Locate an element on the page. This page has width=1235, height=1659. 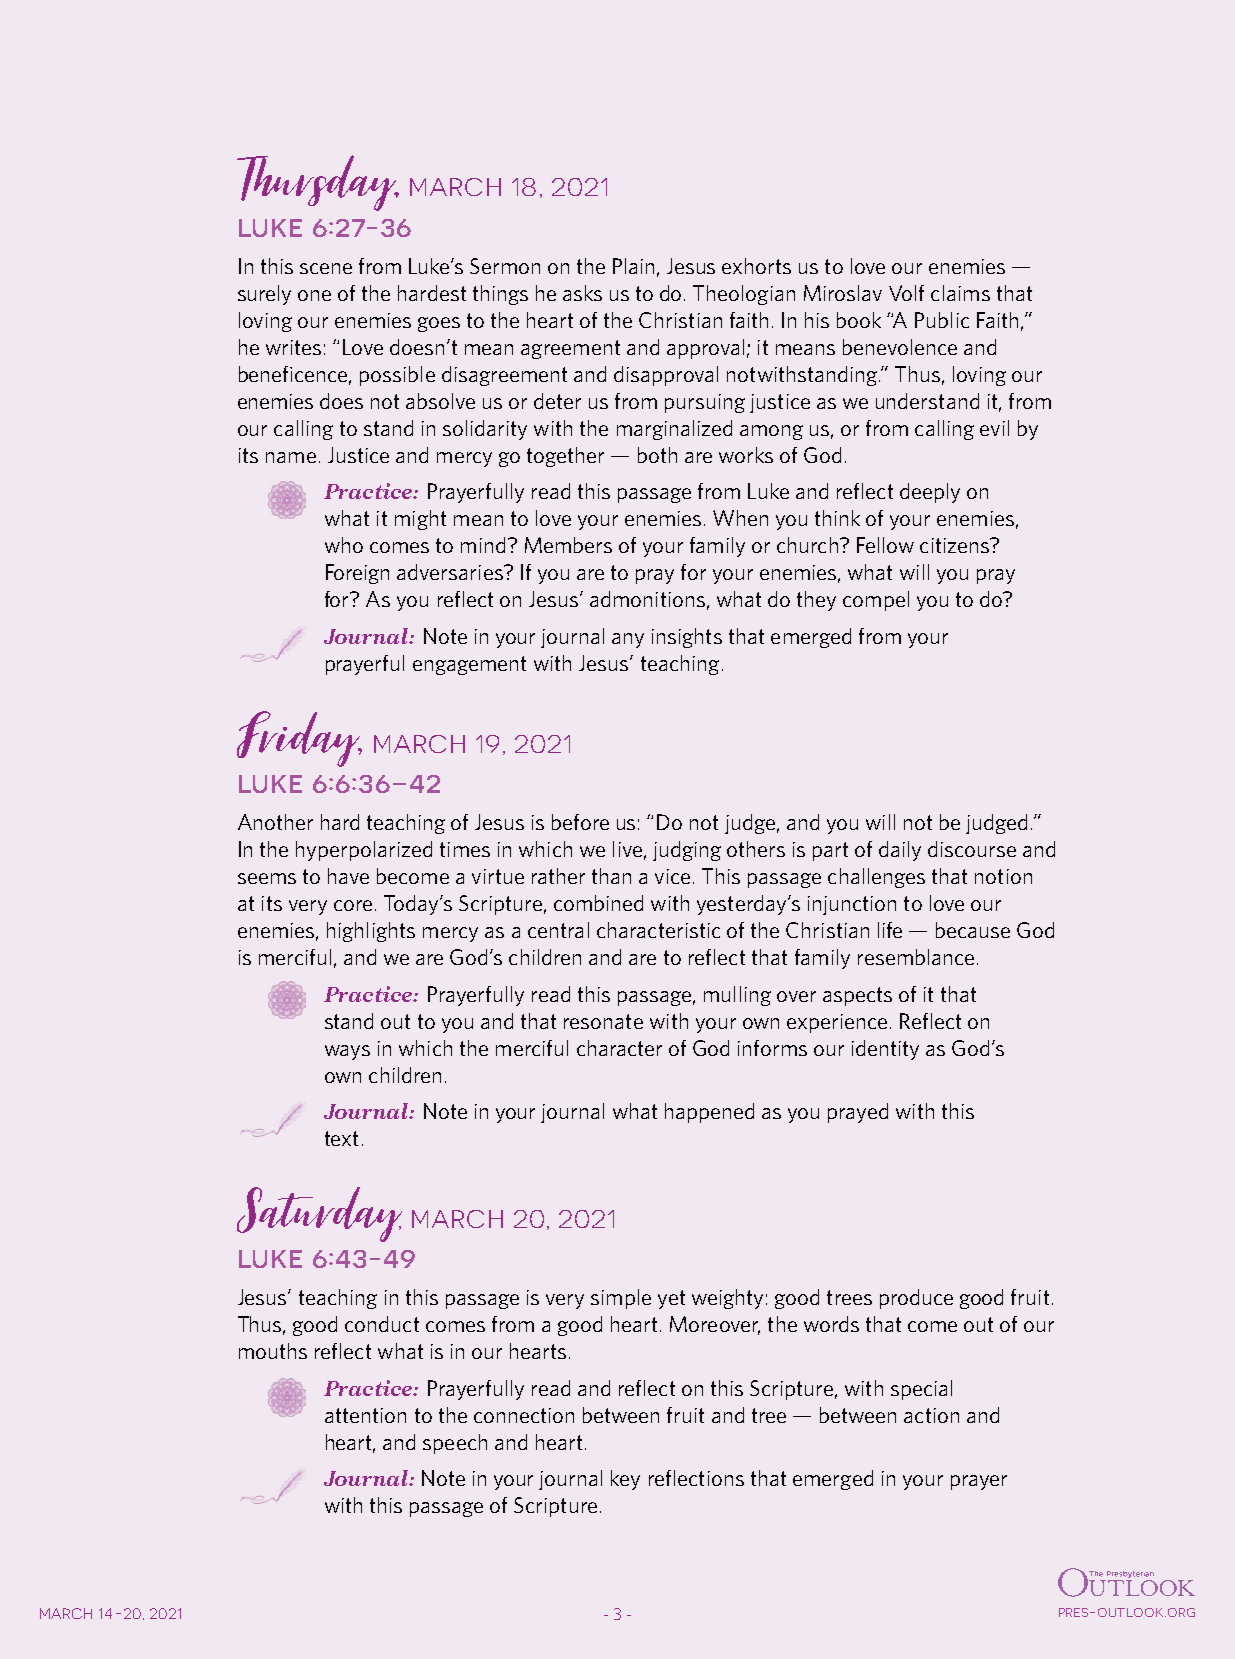
both is located at coordinates (657, 455).
